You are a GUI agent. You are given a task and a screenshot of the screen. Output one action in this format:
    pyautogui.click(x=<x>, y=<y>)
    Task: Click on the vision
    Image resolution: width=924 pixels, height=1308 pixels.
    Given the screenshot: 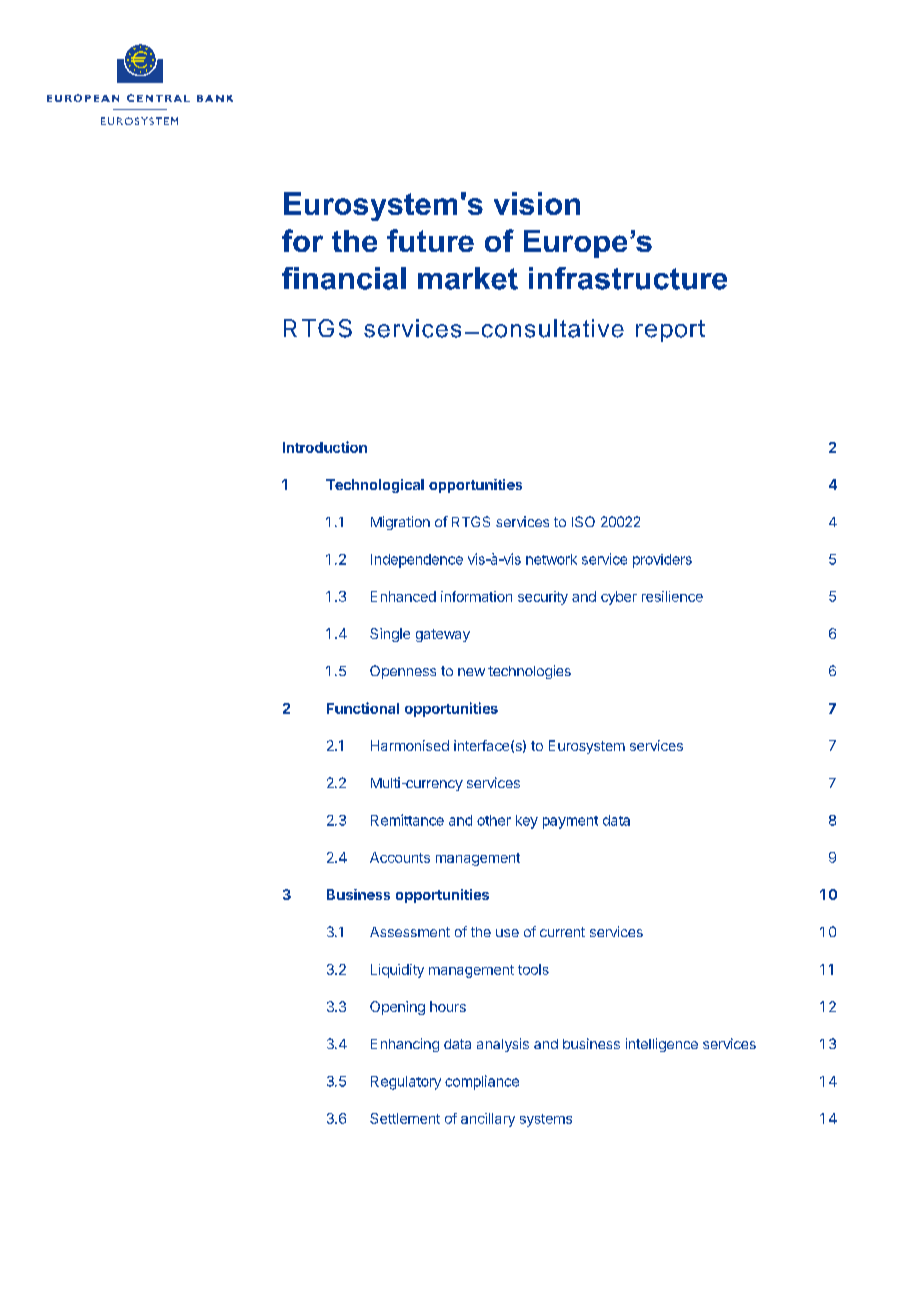 What is the action you would take?
    pyautogui.click(x=537, y=203)
